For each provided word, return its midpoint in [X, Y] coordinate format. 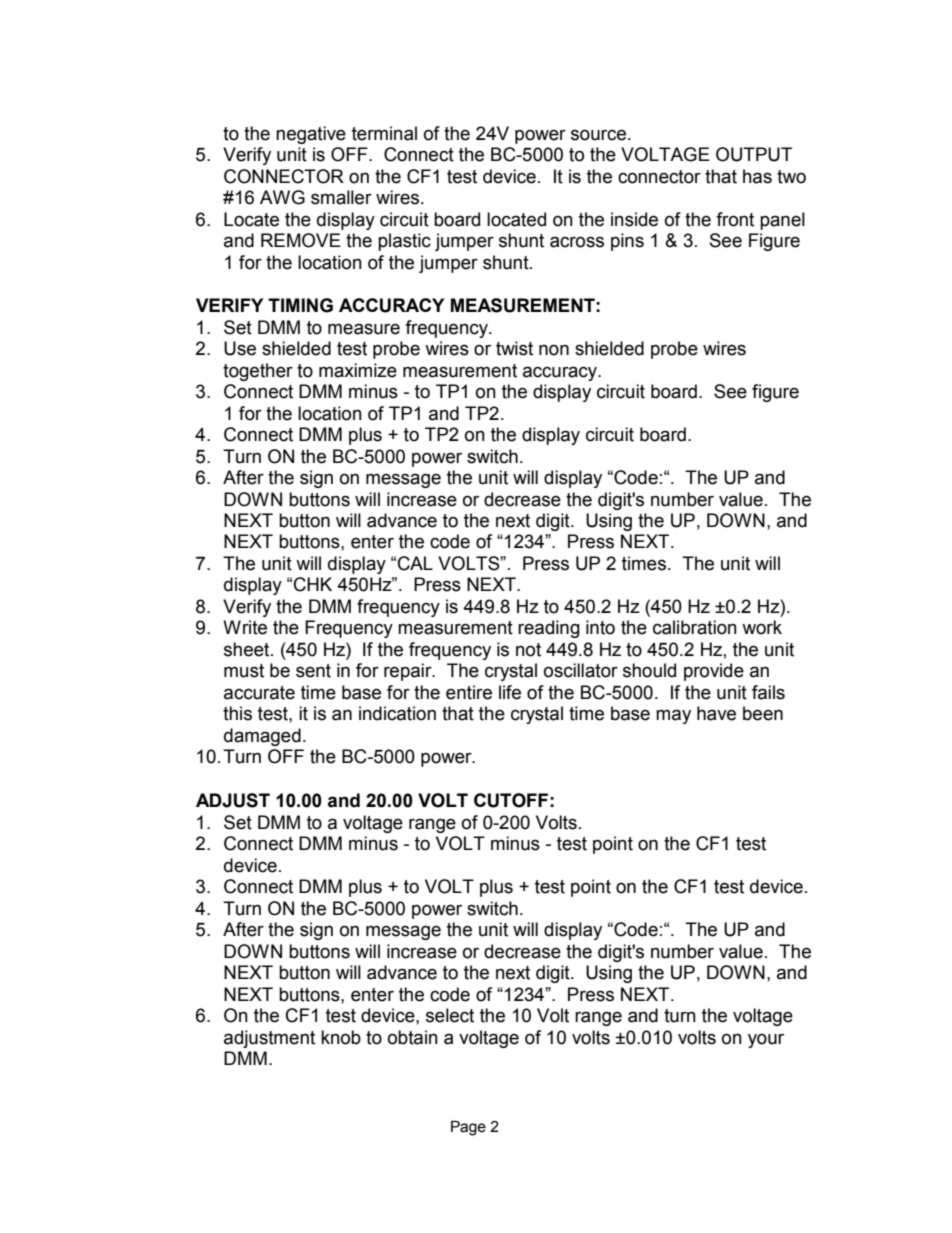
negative [311, 135]
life [510, 692]
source [598, 135]
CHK [313, 584]
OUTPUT [754, 154]
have [716, 713]
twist [514, 348]
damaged [262, 737]
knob [341, 1037]
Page [468, 1128]
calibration [695, 627]
